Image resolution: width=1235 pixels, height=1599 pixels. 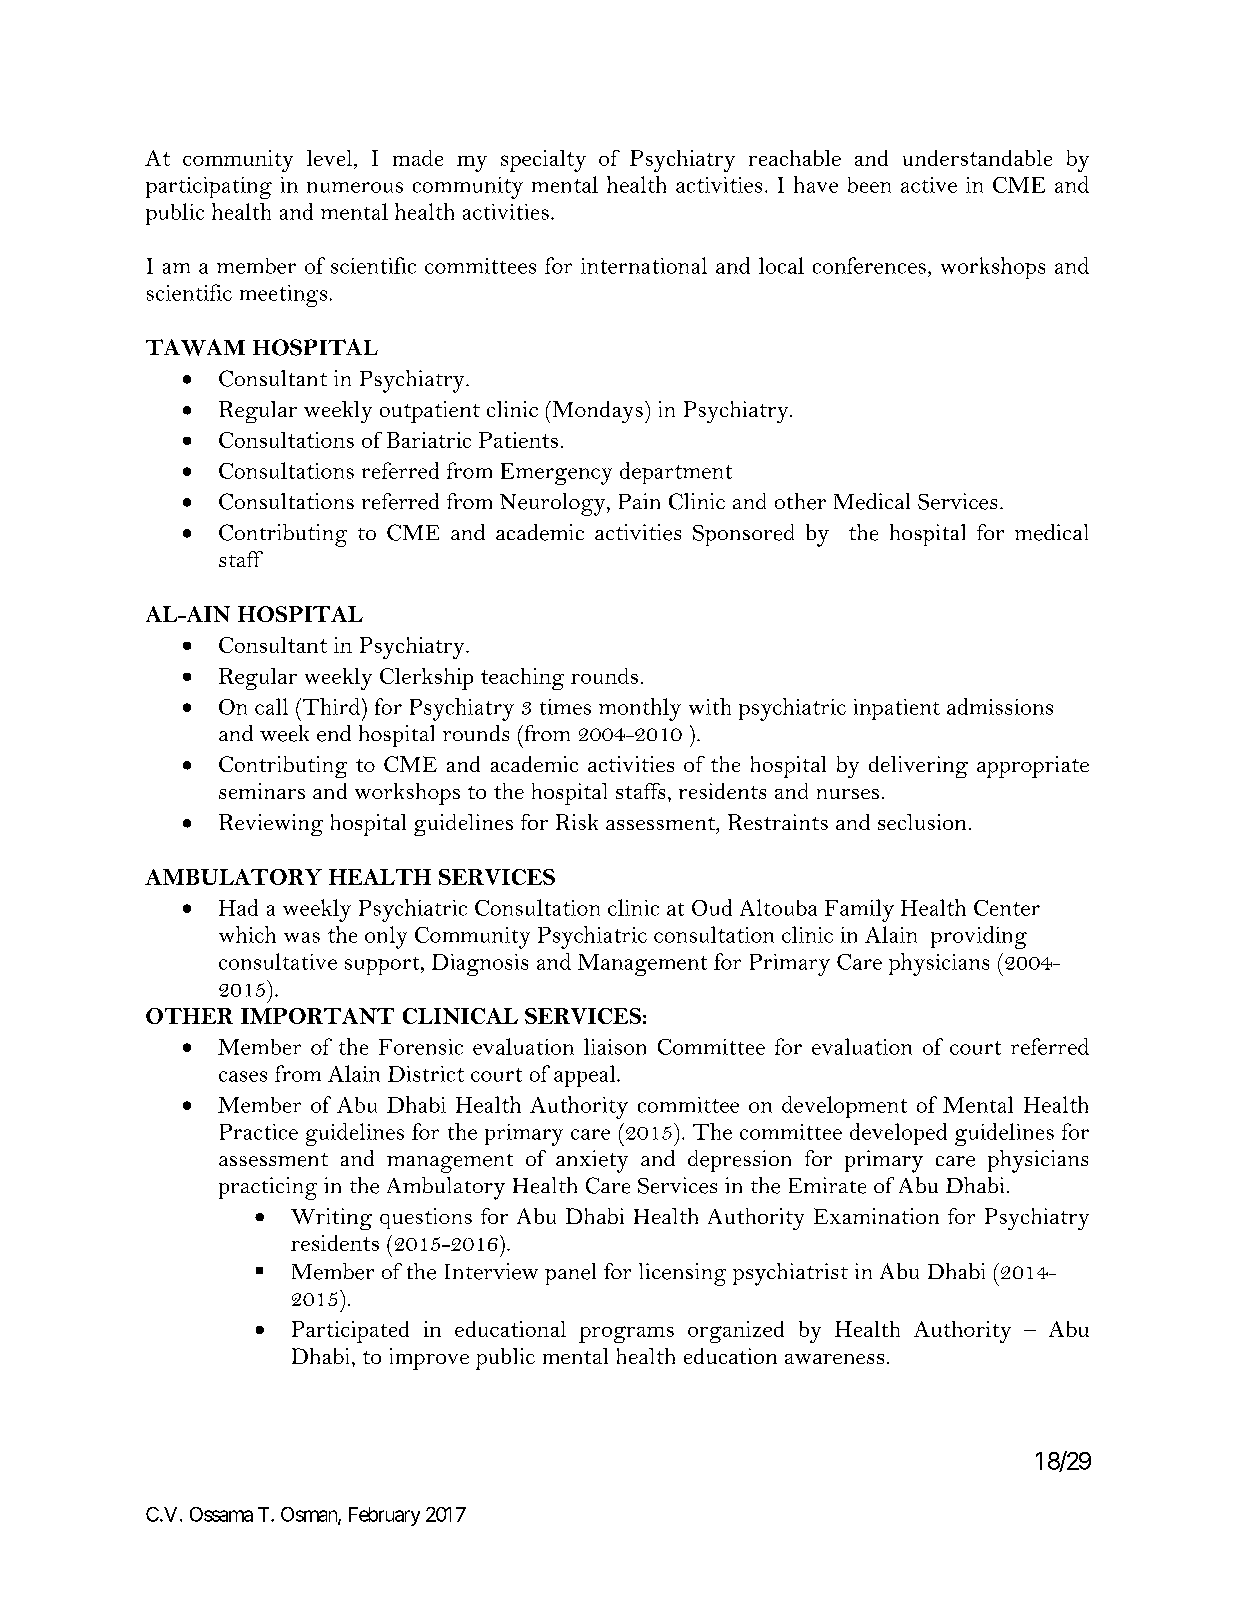 I want to click on numerous, so click(x=355, y=187).
